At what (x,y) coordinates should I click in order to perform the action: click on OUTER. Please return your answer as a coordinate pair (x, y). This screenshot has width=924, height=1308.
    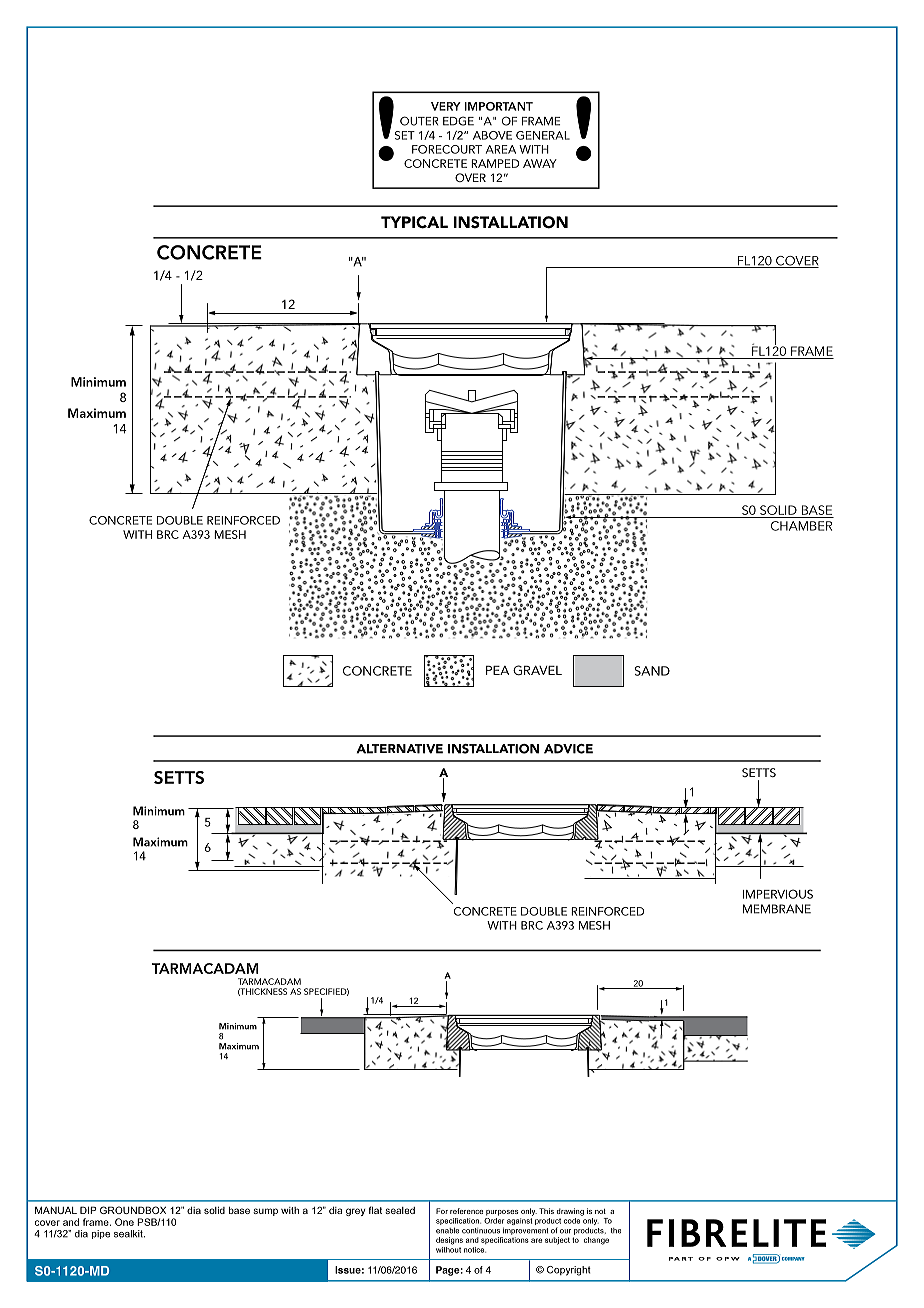
    Looking at the image, I should click on (419, 121).
